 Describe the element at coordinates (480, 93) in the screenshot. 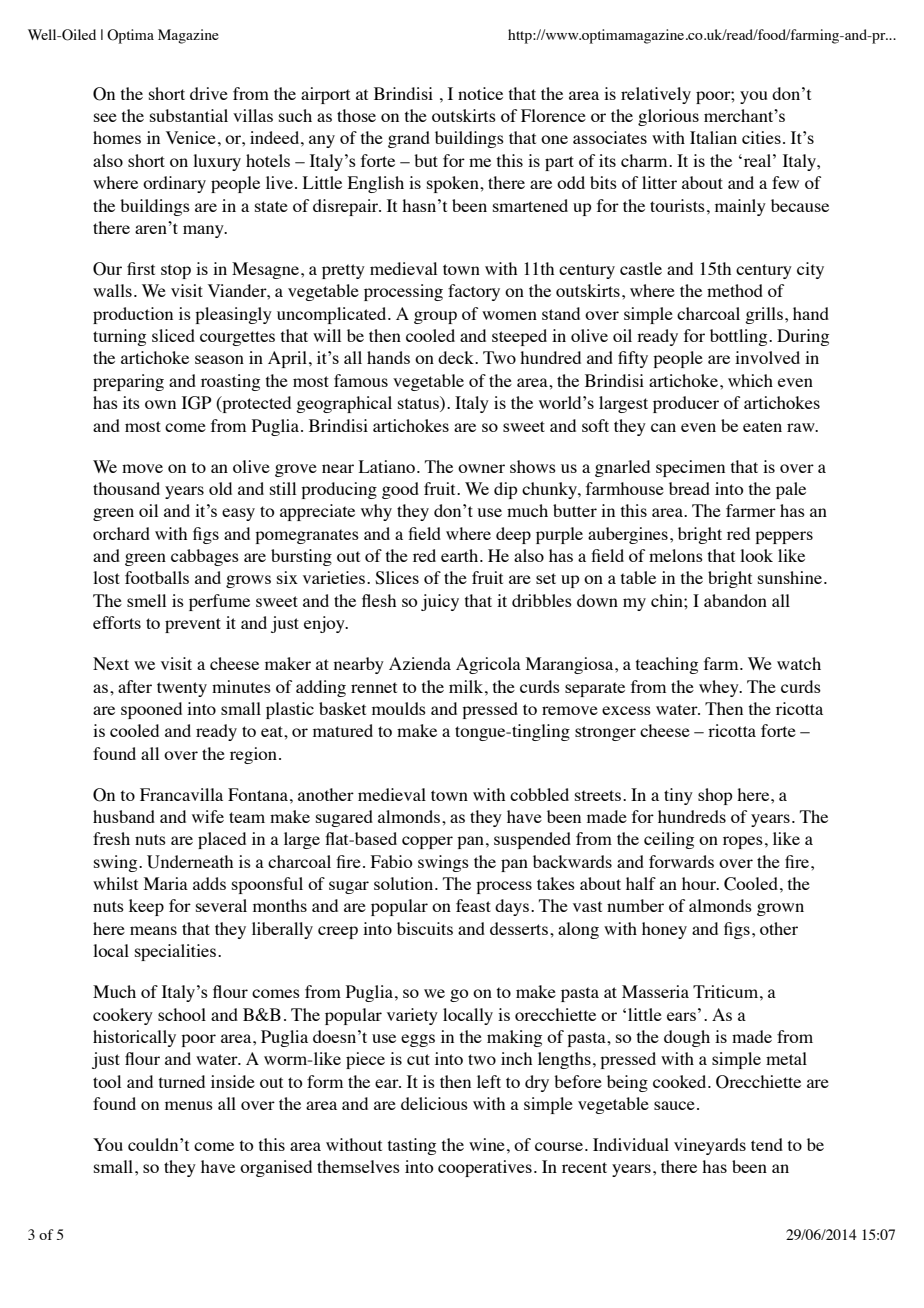

I see `notice` at that location.
